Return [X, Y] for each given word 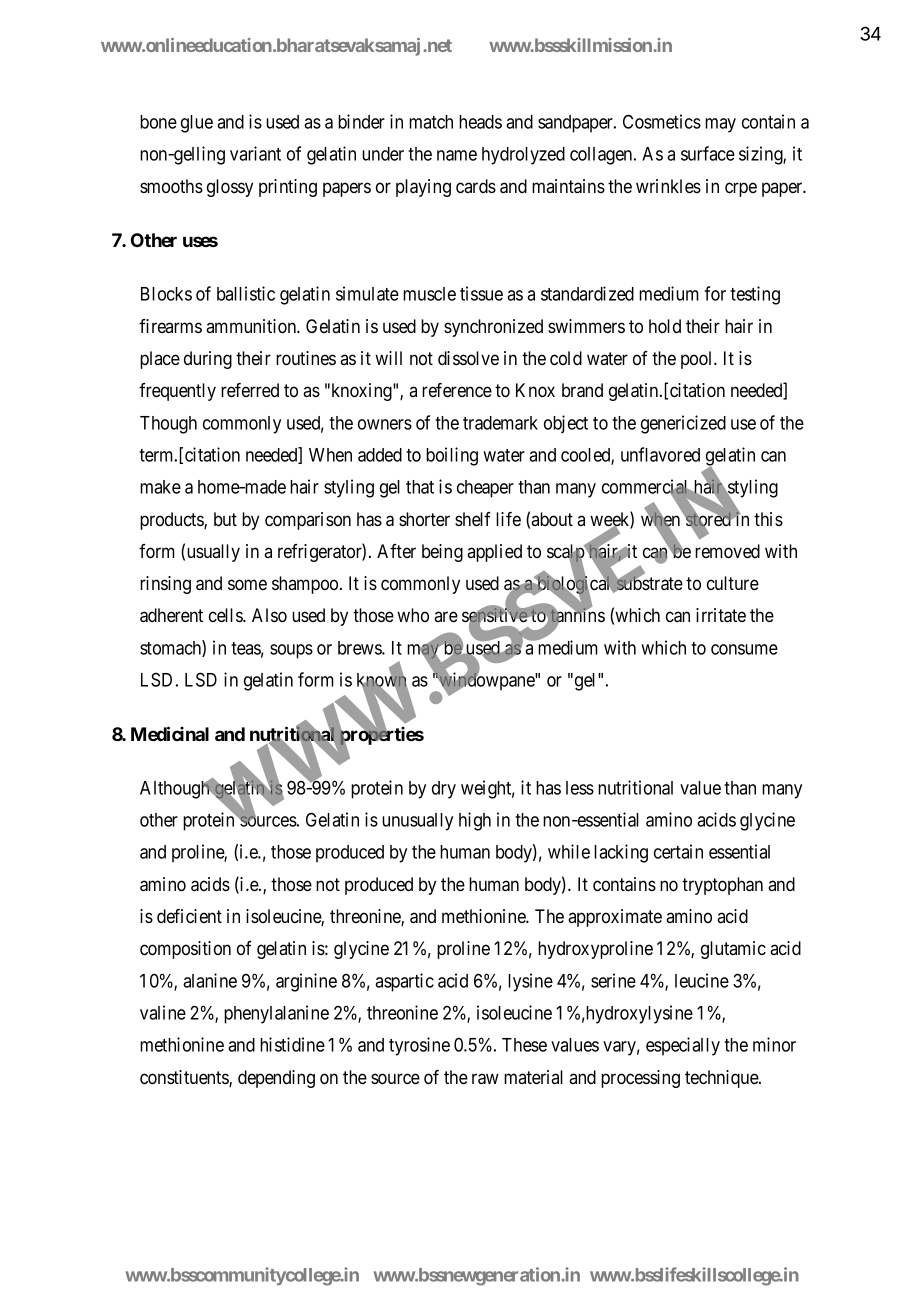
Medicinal [170, 733]
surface [708, 153]
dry [444, 790]
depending [276, 1079]
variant [255, 153]
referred [250, 390]
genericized [683, 424]
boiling [452, 456]
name [457, 155]
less [580, 788]
